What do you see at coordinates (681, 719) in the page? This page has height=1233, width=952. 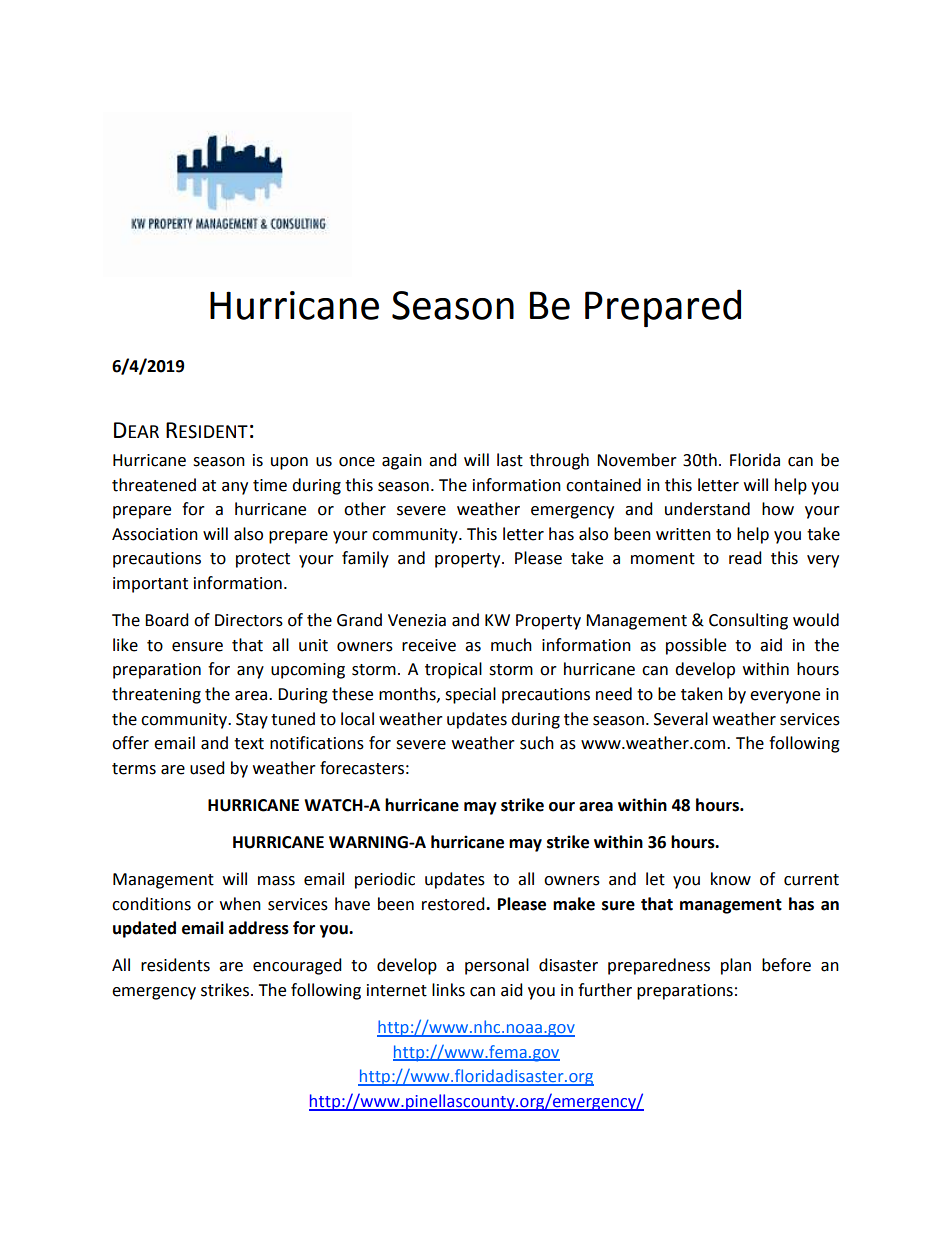 I see `Several` at bounding box center [681, 719].
